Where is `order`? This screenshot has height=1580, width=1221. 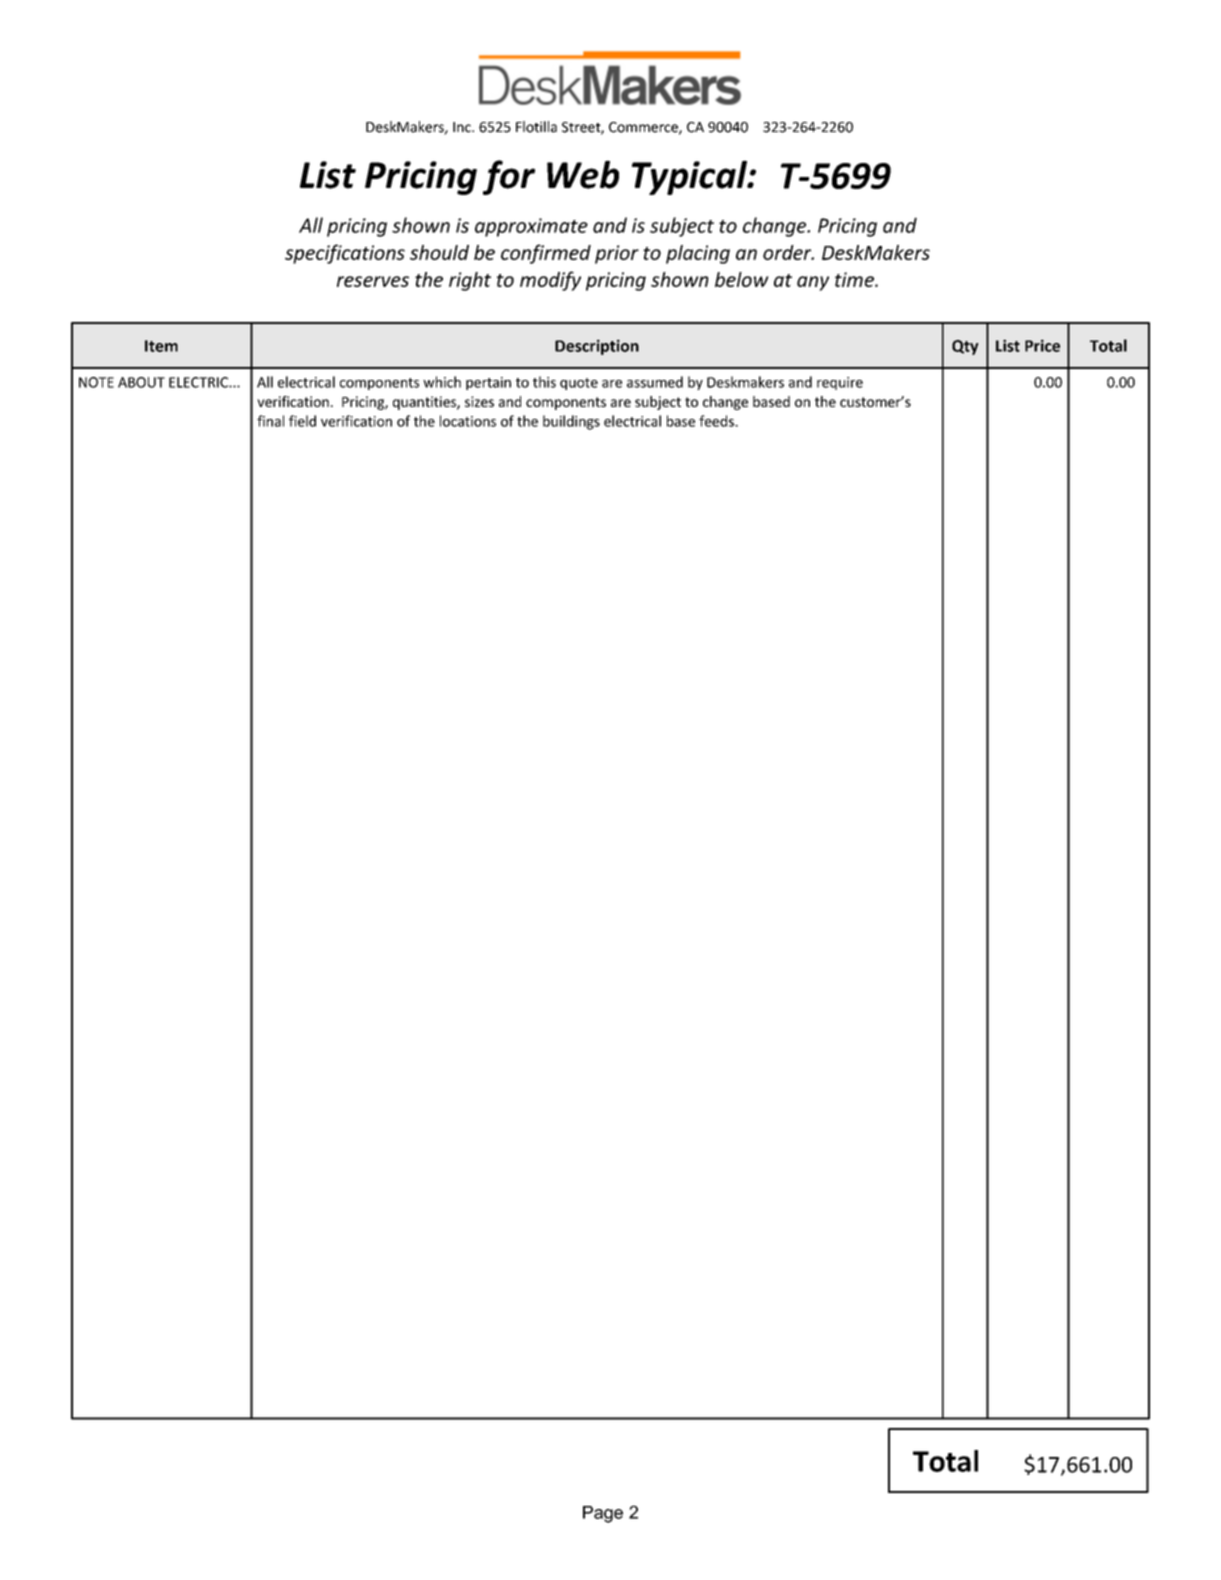 order is located at coordinates (788, 252).
